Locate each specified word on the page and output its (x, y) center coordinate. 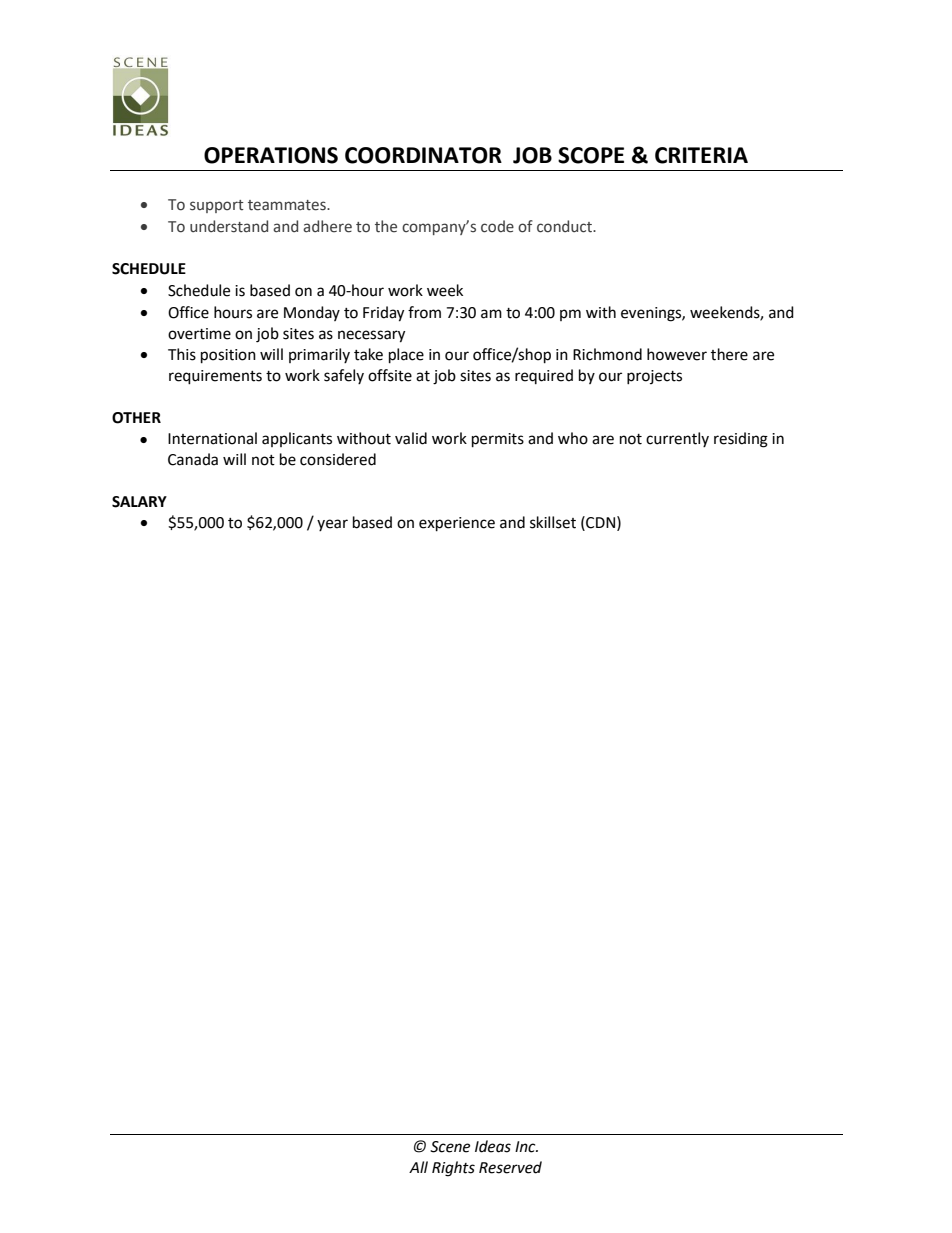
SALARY (139, 502)
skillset (553, 522)
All (418, 1167)
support (217, 206)
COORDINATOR (423, 155)
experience (457, 524)
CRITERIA (701, 155)
